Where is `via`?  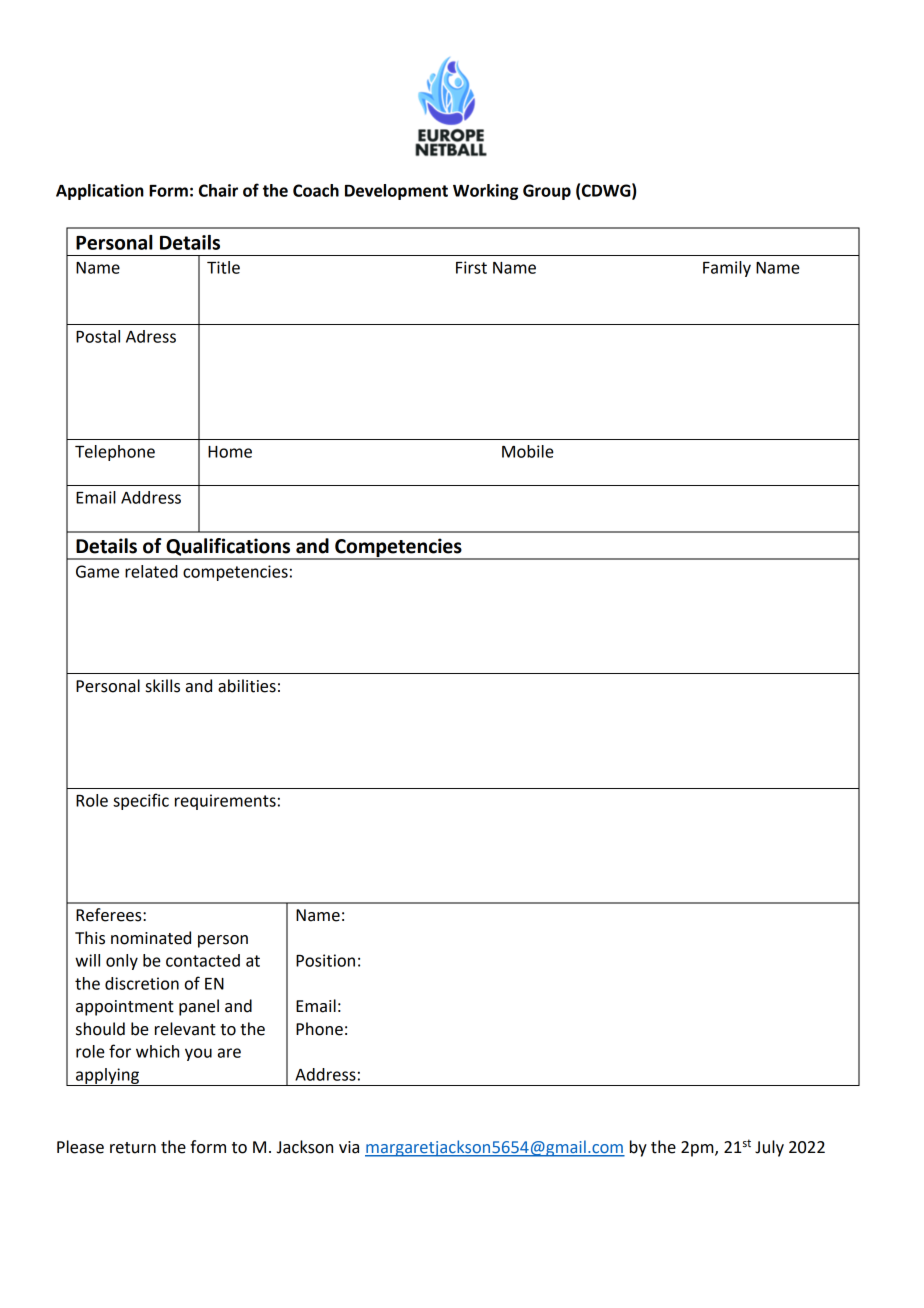 via is located at coordinates (349, 1147).
